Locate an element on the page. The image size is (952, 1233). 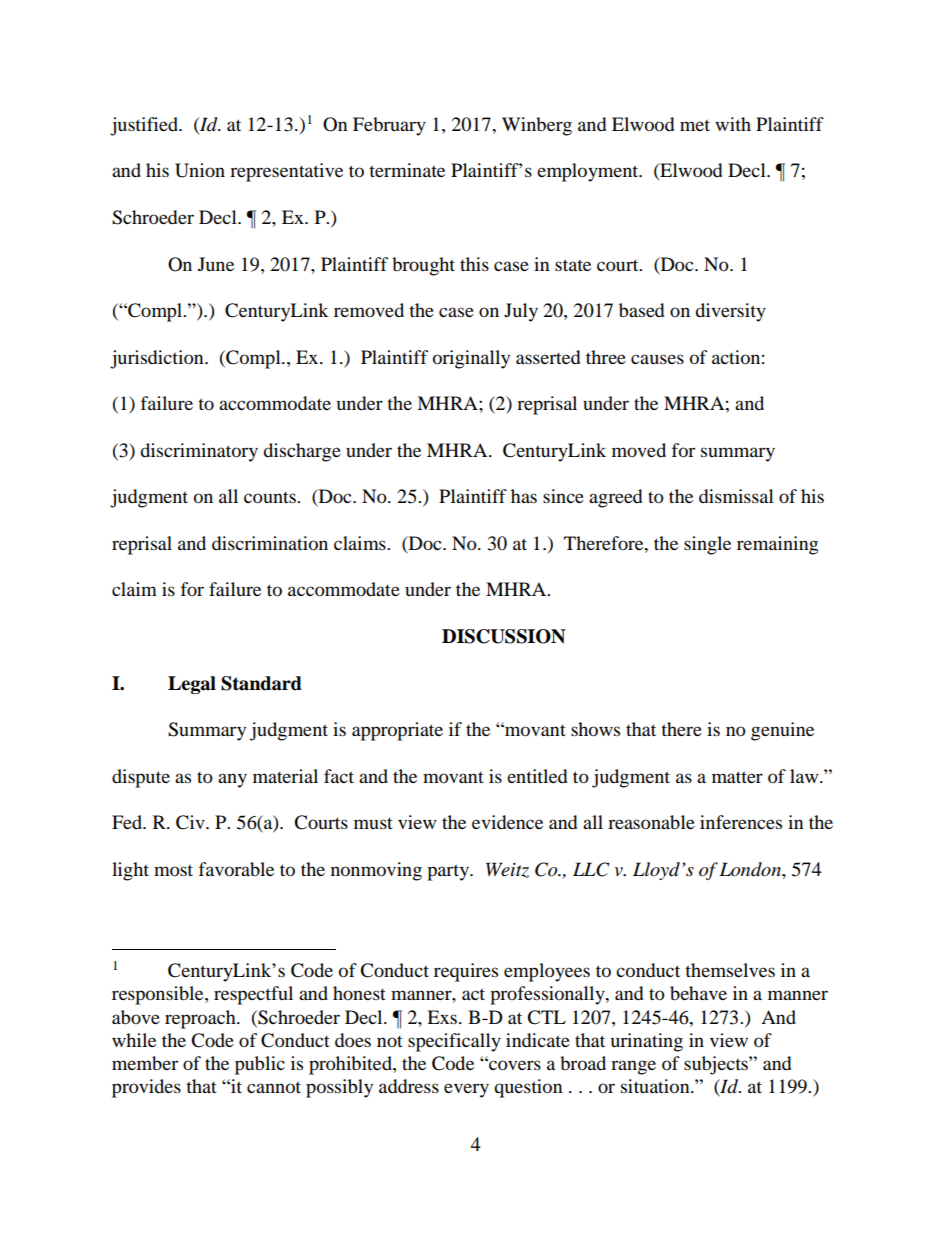
originally is located at coordinates (471, 359).
